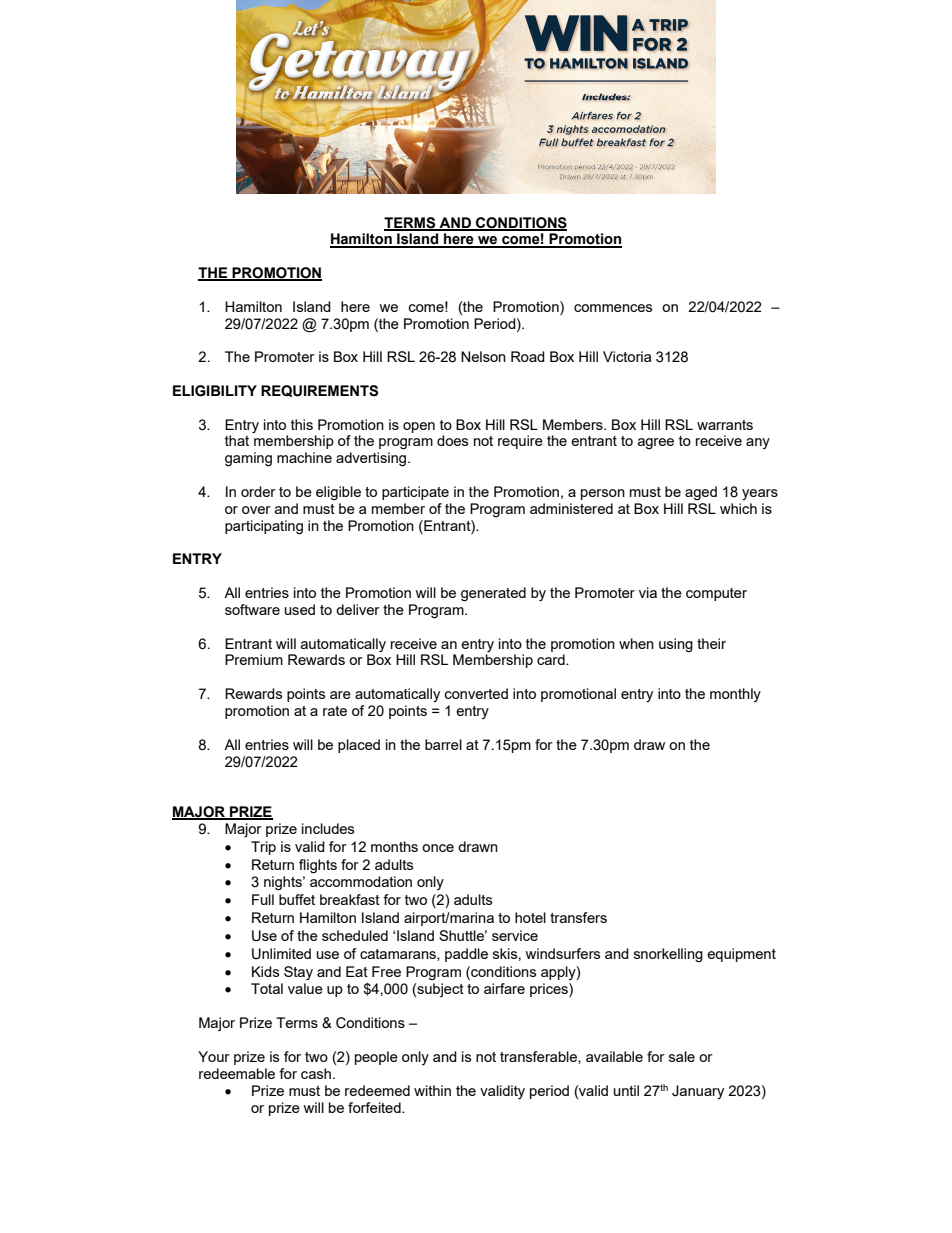  Describe the element at coordinates (215, 391) in the screenshot. I see `ELIGIBILITY` at that location.
